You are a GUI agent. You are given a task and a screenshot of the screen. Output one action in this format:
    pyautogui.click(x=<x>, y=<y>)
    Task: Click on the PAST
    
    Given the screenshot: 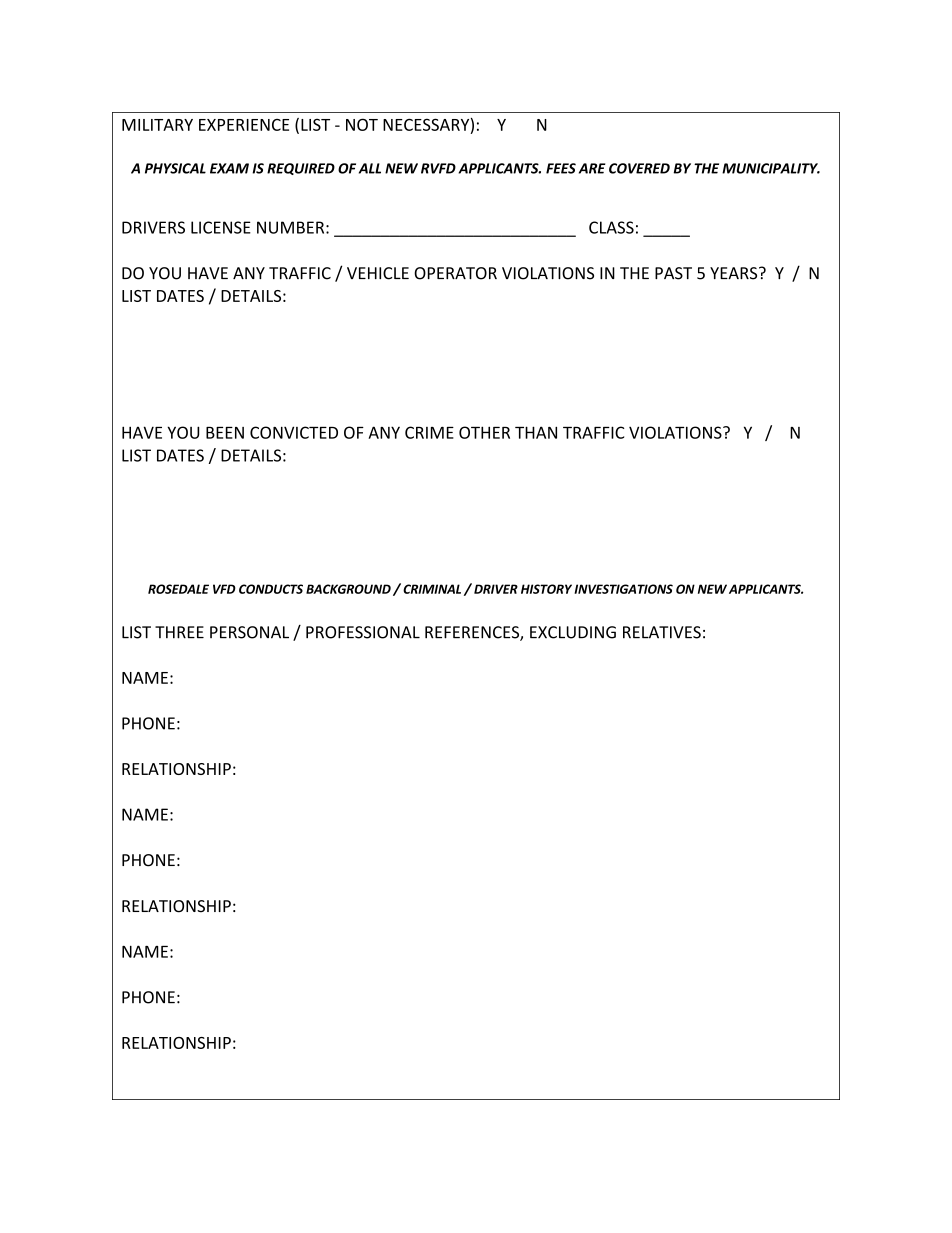 What is the action you would take?
    pyautogui.click(x=673, y=273)
